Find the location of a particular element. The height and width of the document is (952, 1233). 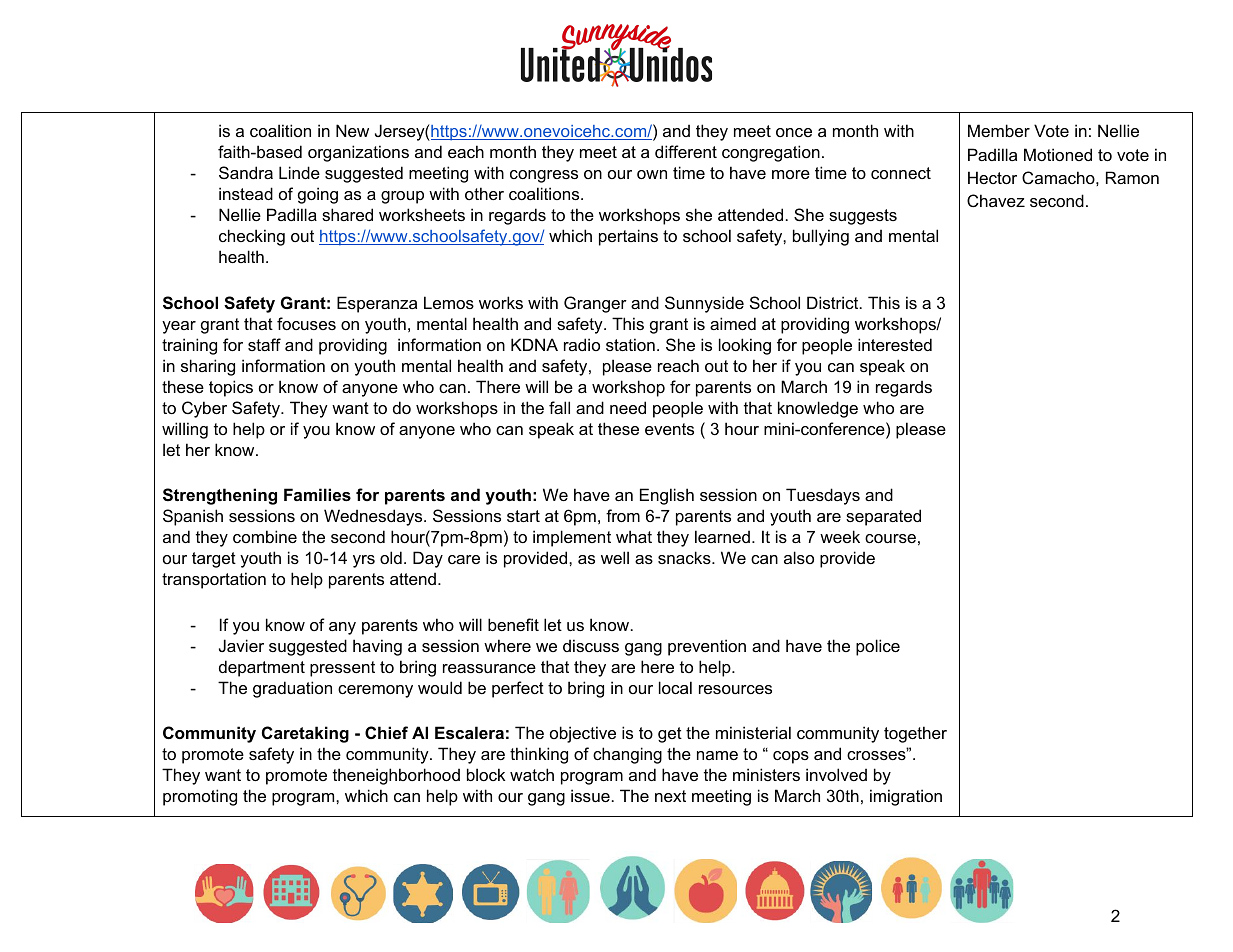

police is located at coordinates (878, 647).
